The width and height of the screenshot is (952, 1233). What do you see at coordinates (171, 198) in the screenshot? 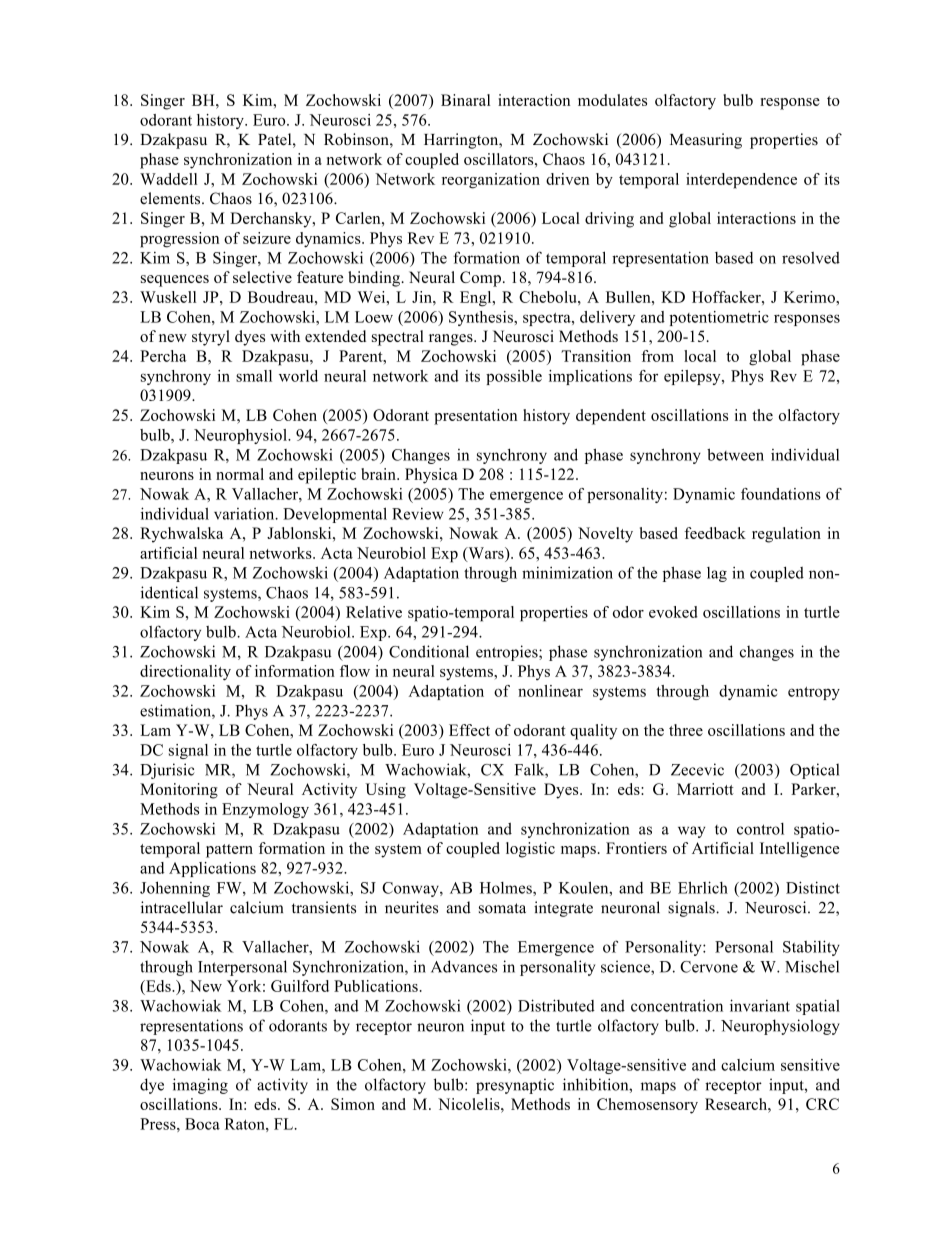
I see `elements` at bounding box center [171, 198].
